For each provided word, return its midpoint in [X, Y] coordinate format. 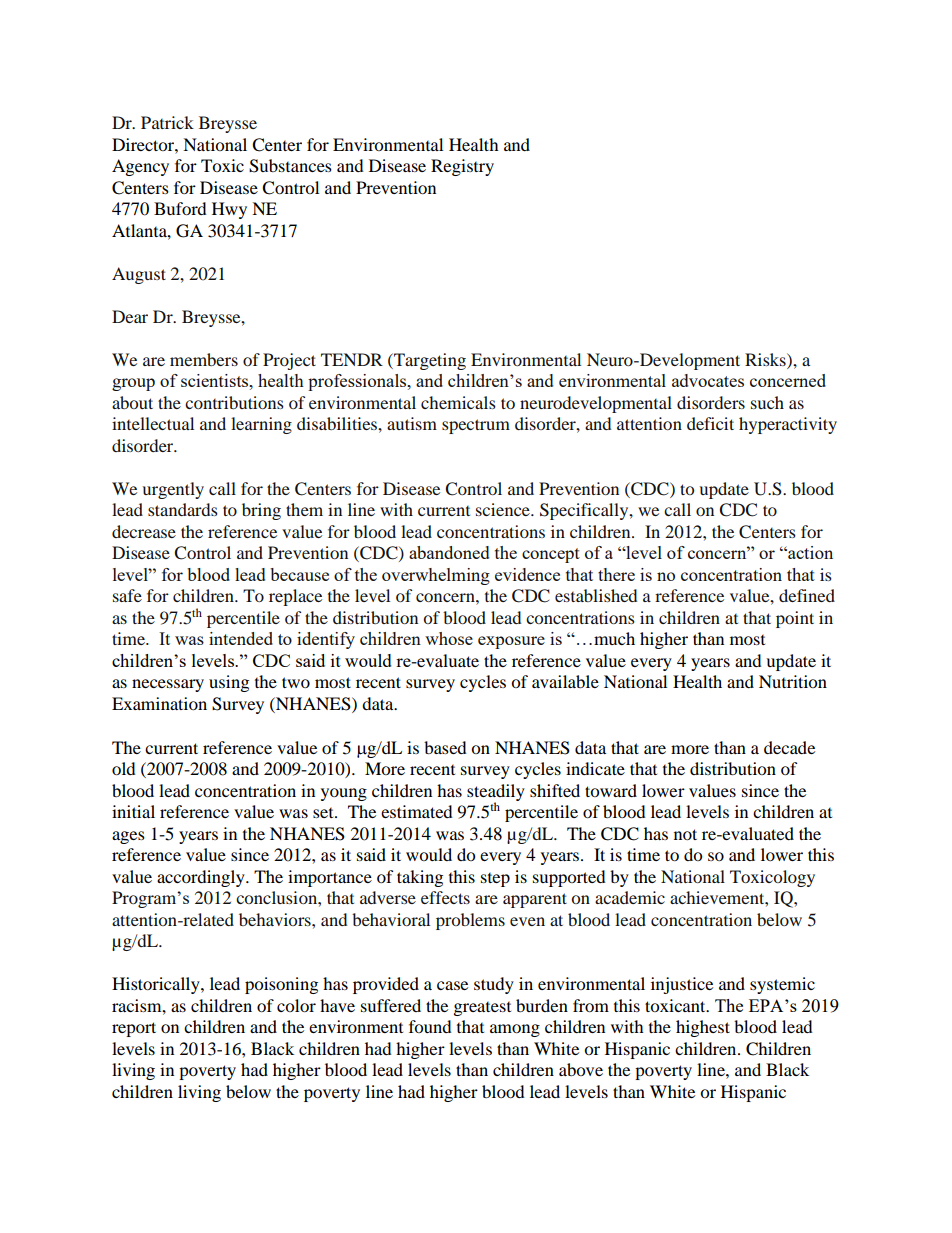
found [430, 1026]
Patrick [167, 122]
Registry [462, 167]
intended [241, 638]
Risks [766, 359]
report [134, 1029]
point [795, 619]
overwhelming [436, 576]
